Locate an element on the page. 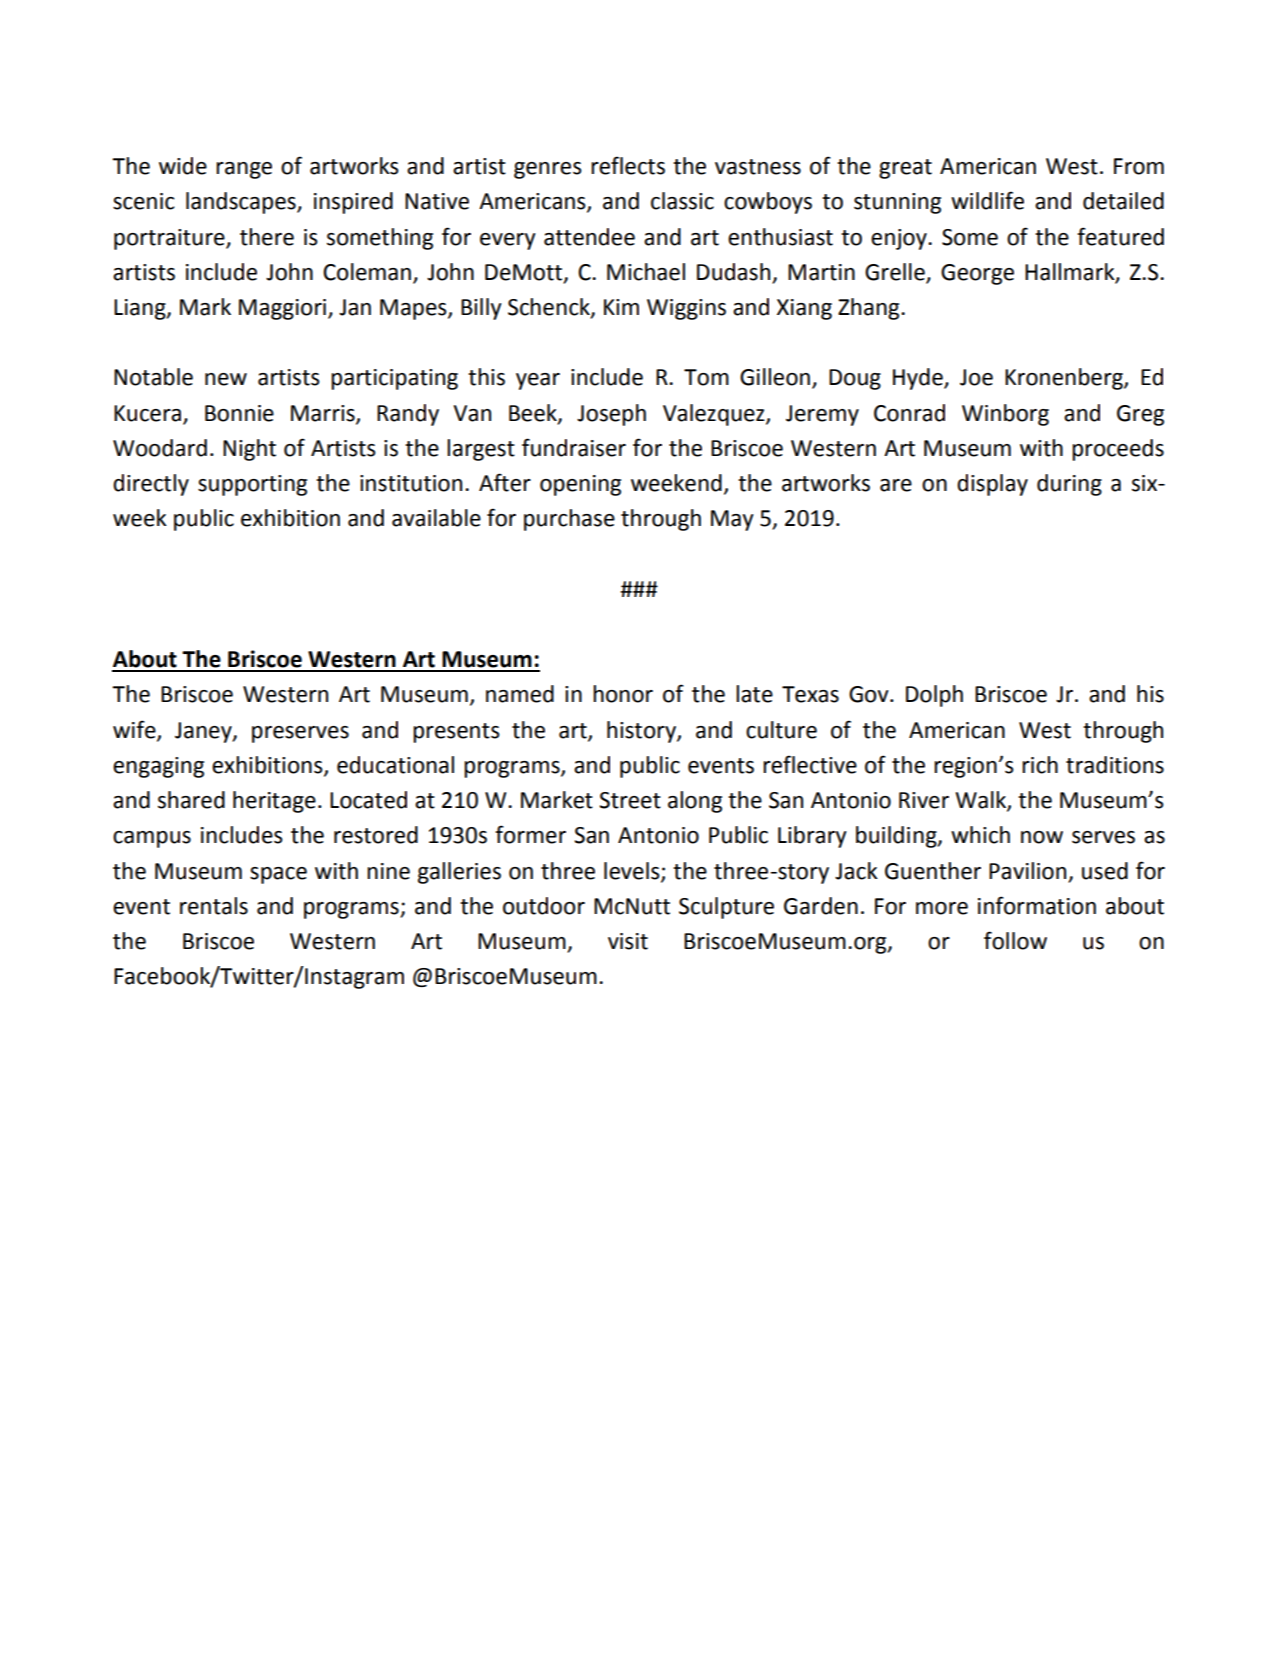 Image resolution: width=1278 pixels, height=1655 pixels. wildlife is located at coordinates (987, 200).
